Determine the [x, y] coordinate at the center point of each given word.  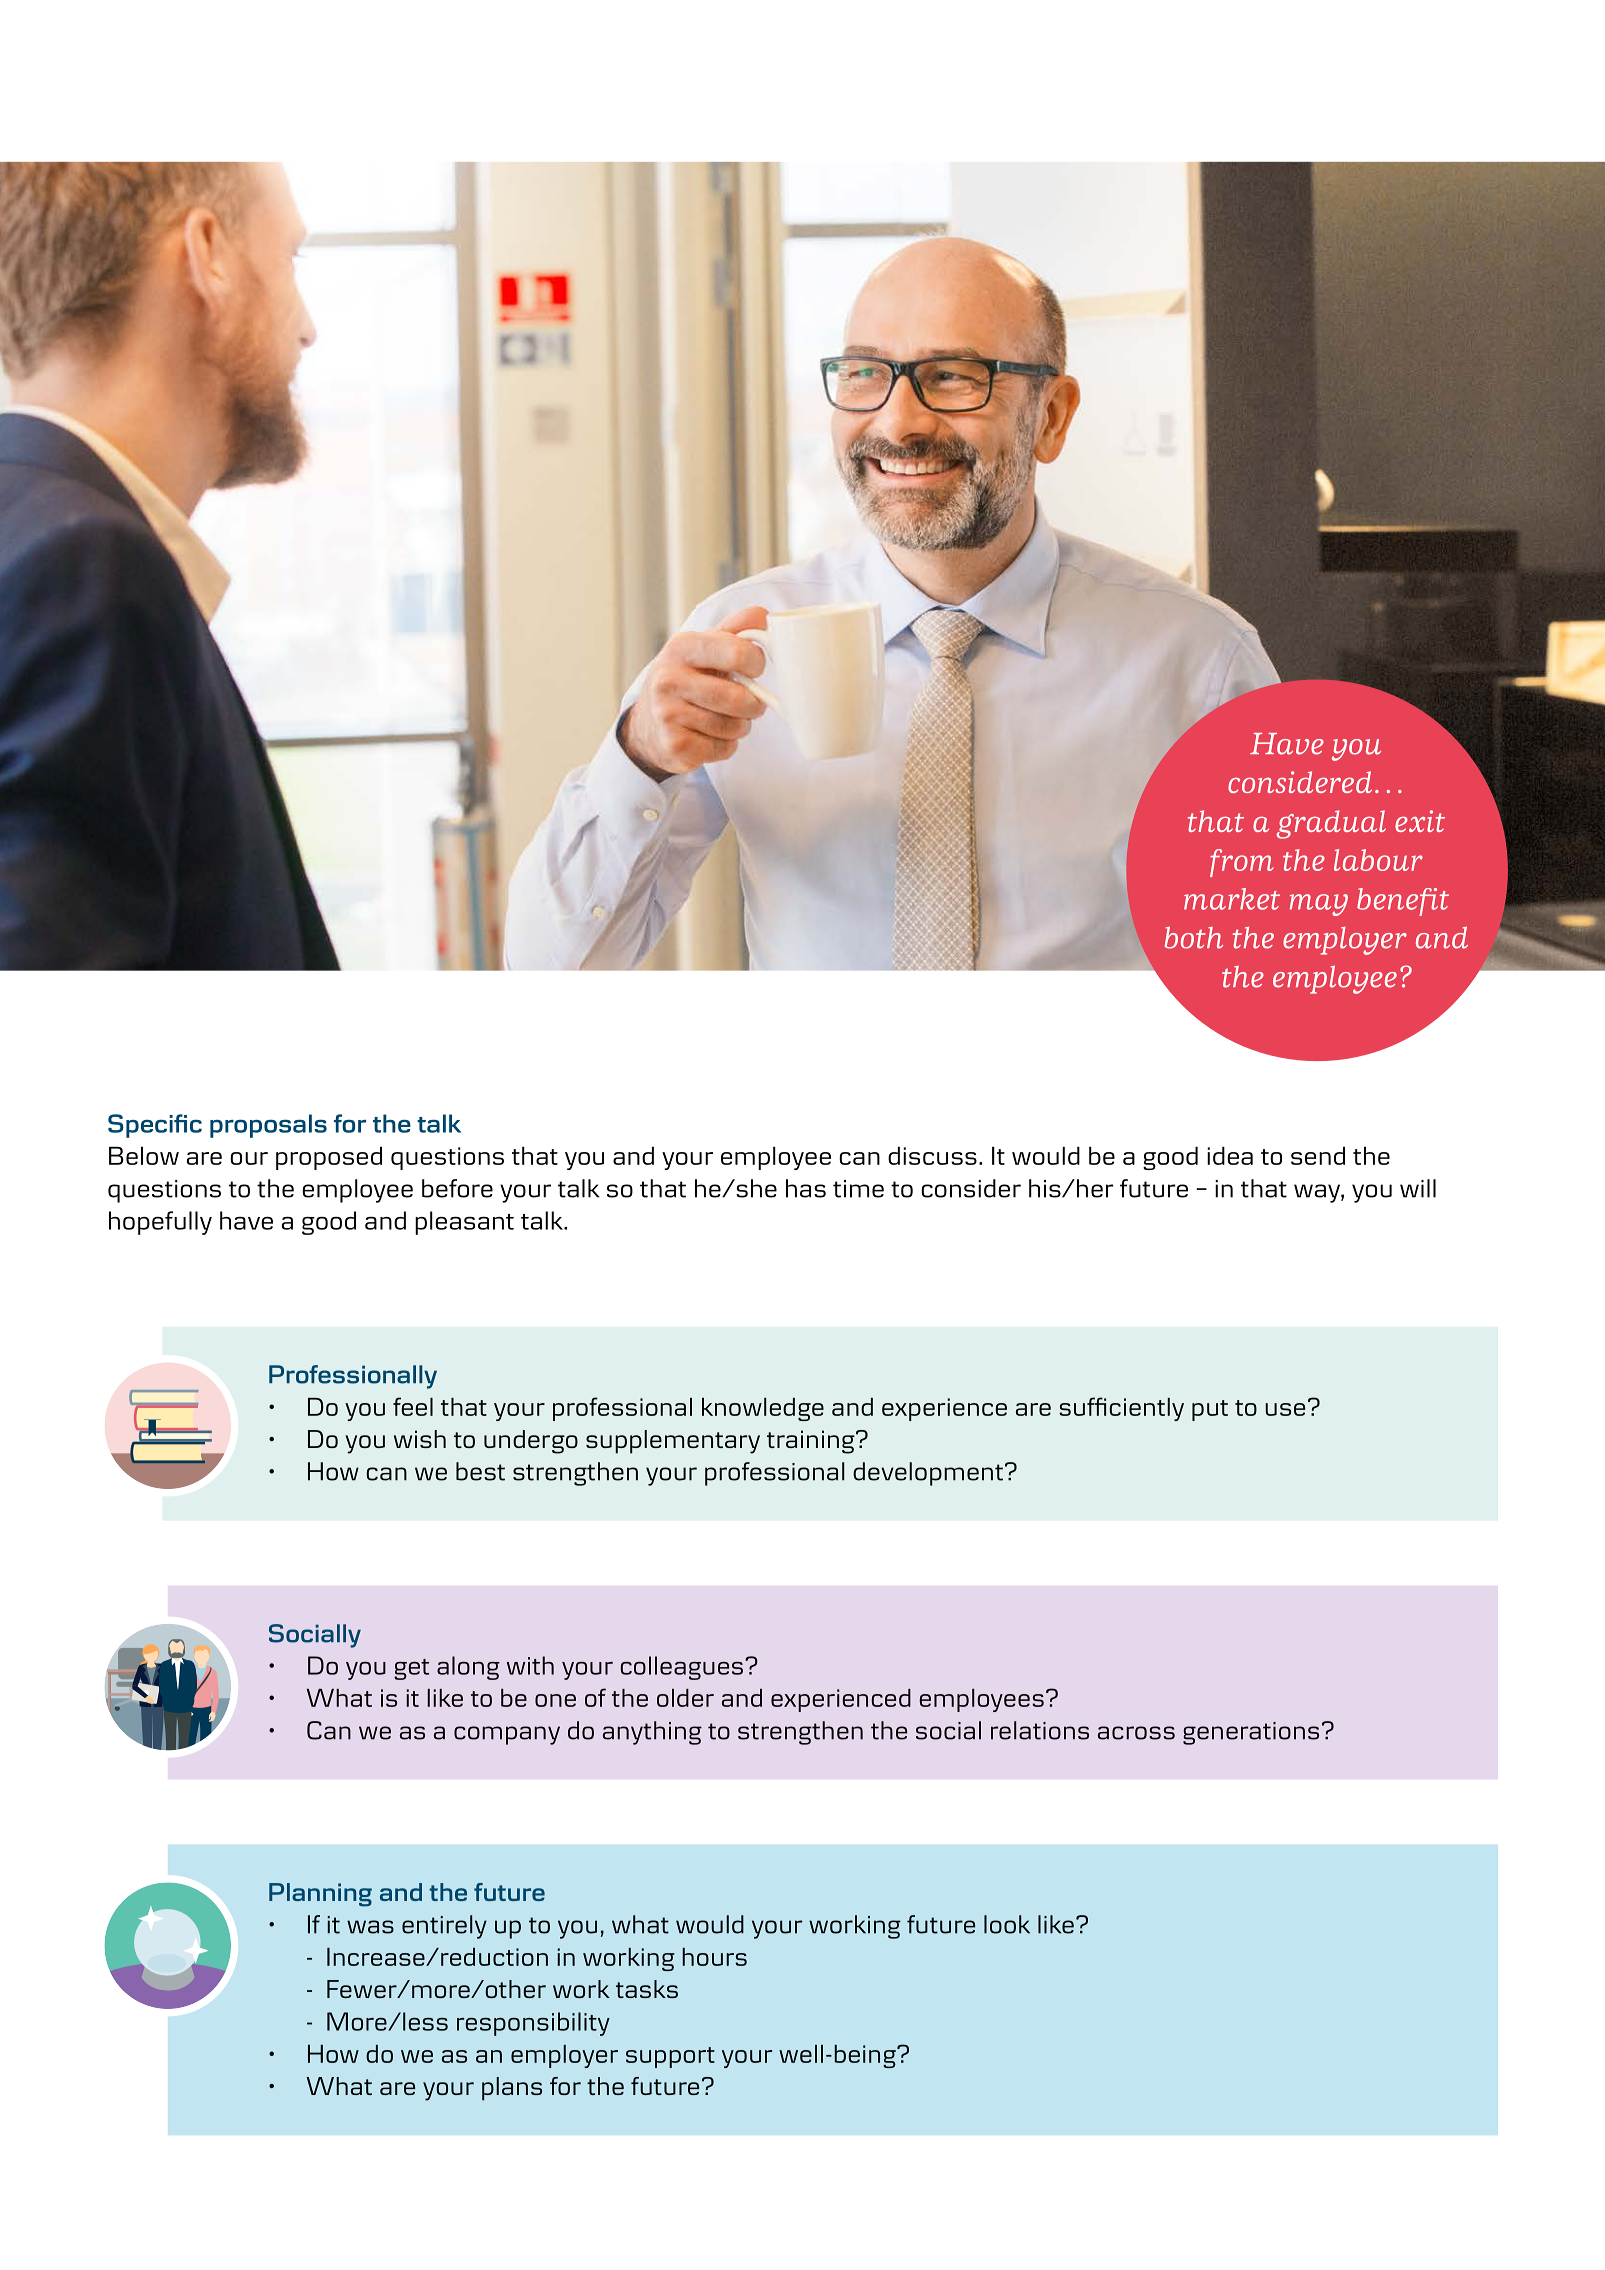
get [411, 1669]
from [1242, 863]
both [1193, 938]
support [670, 2057]
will [1418, 1188]
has [806, 1188]
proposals [268, 1126]
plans [512, 2089]
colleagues [683, 1668]
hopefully [160, 1223]
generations [1251, 1733]
